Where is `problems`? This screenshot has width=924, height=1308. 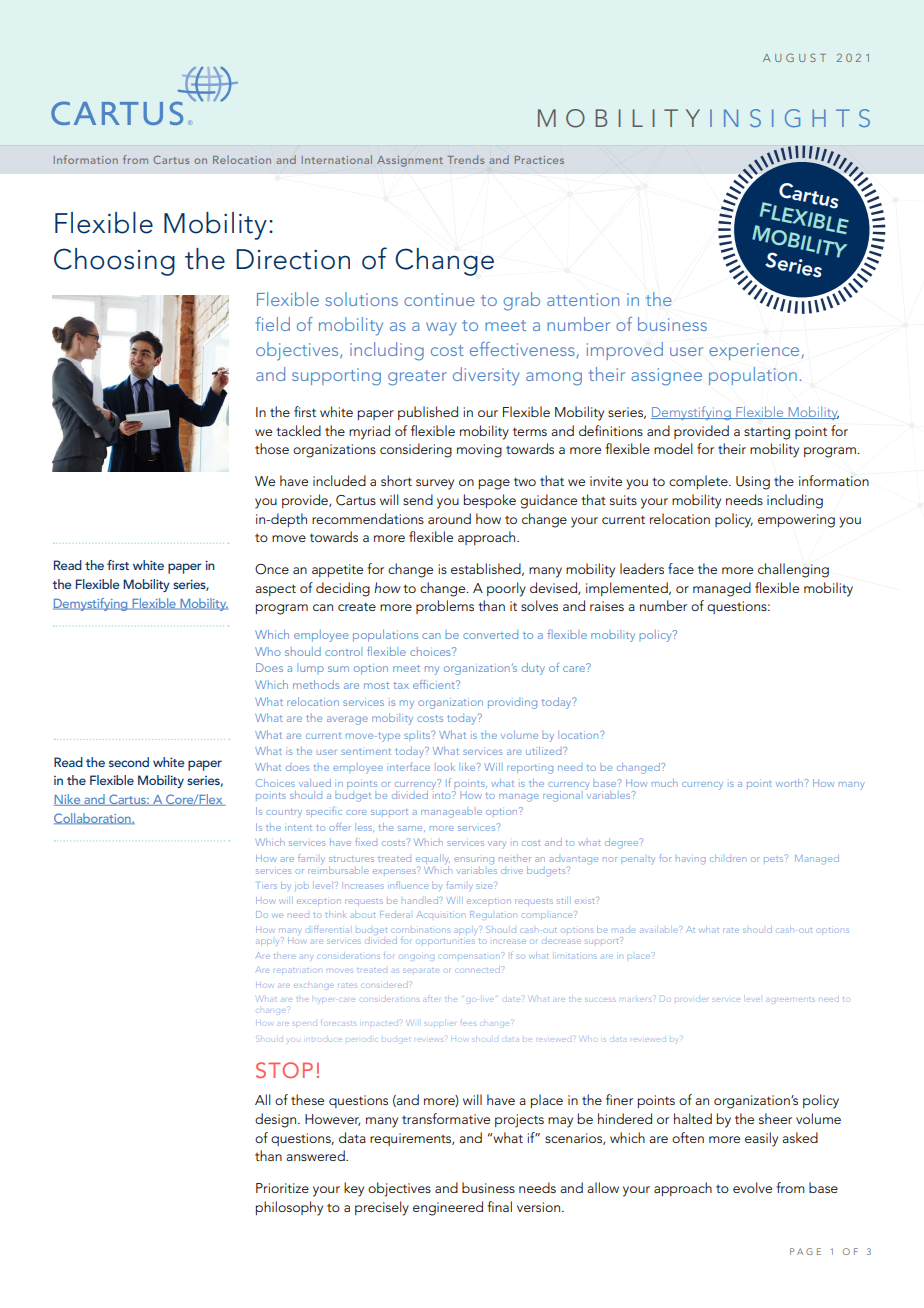 problems is located at coordinates (445, 607).
